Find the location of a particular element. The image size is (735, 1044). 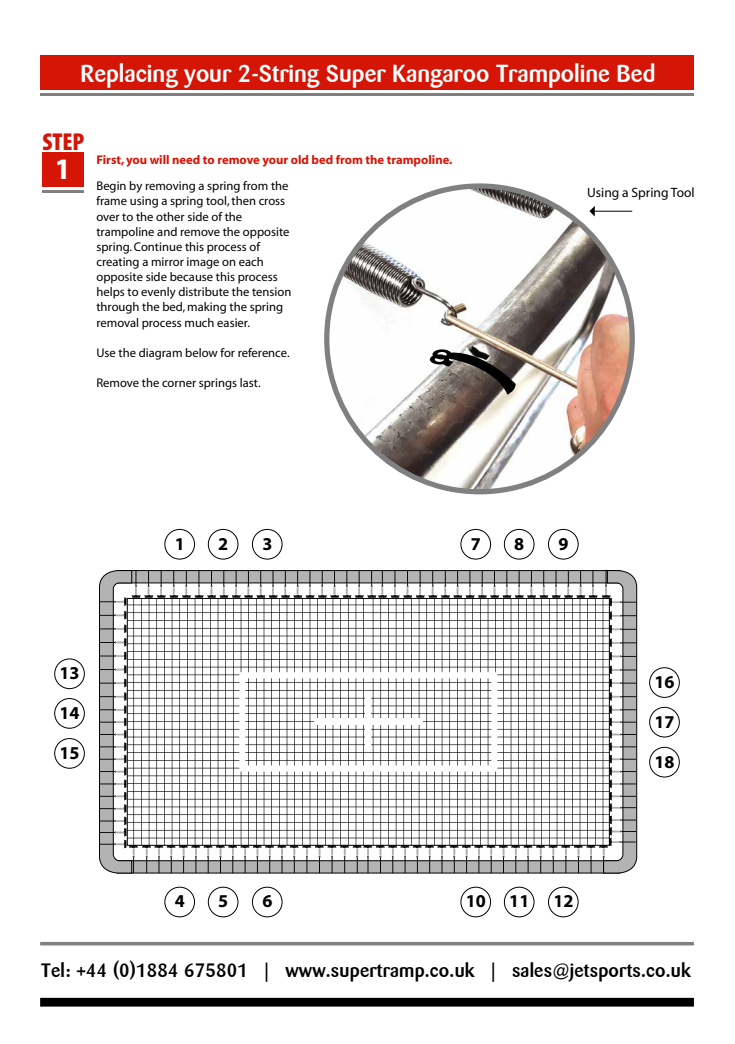

Begin is located at coordinates (111, 187).
